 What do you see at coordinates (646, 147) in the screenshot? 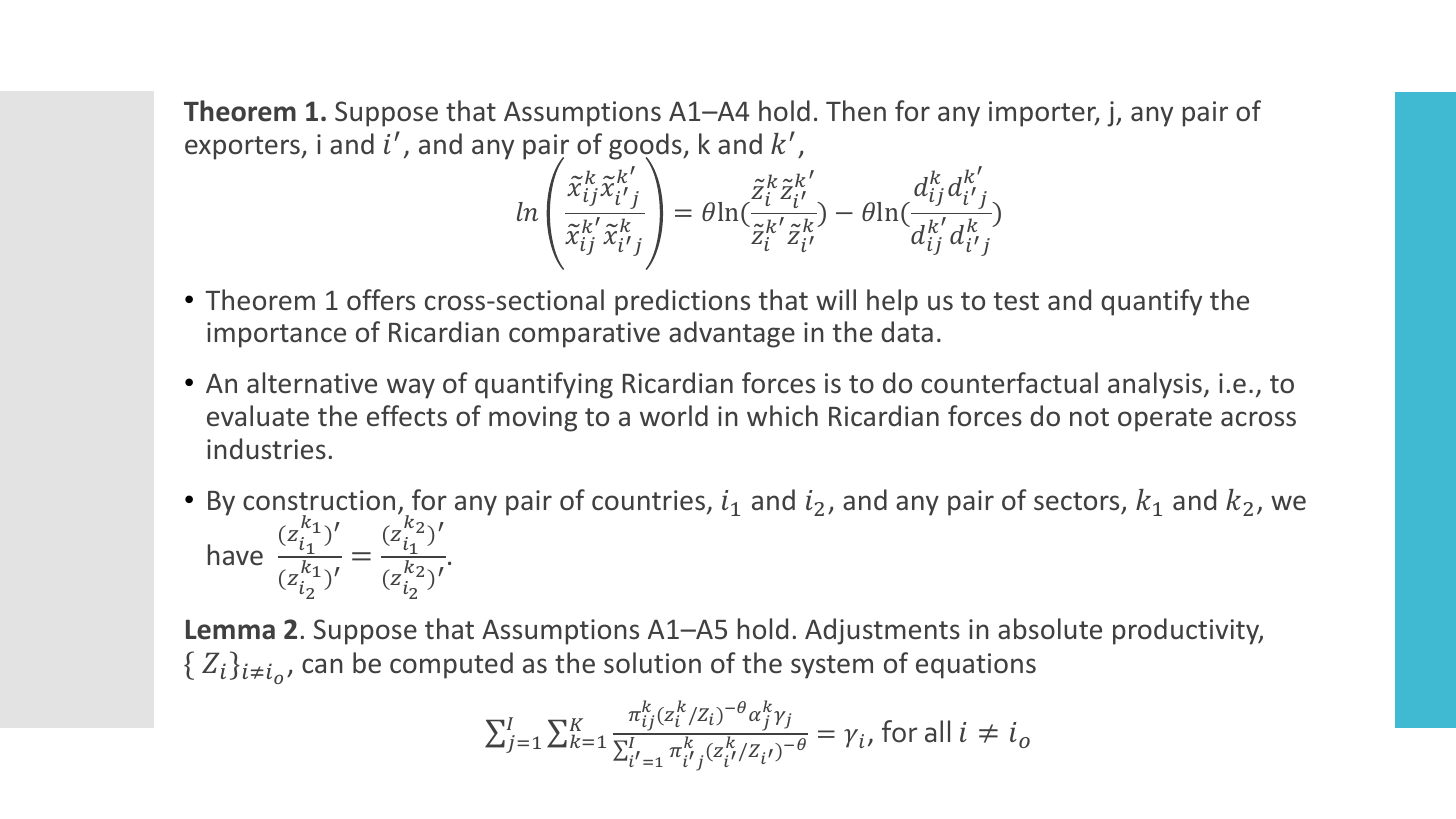
I see `goods` at bounding box center [646, 147].
